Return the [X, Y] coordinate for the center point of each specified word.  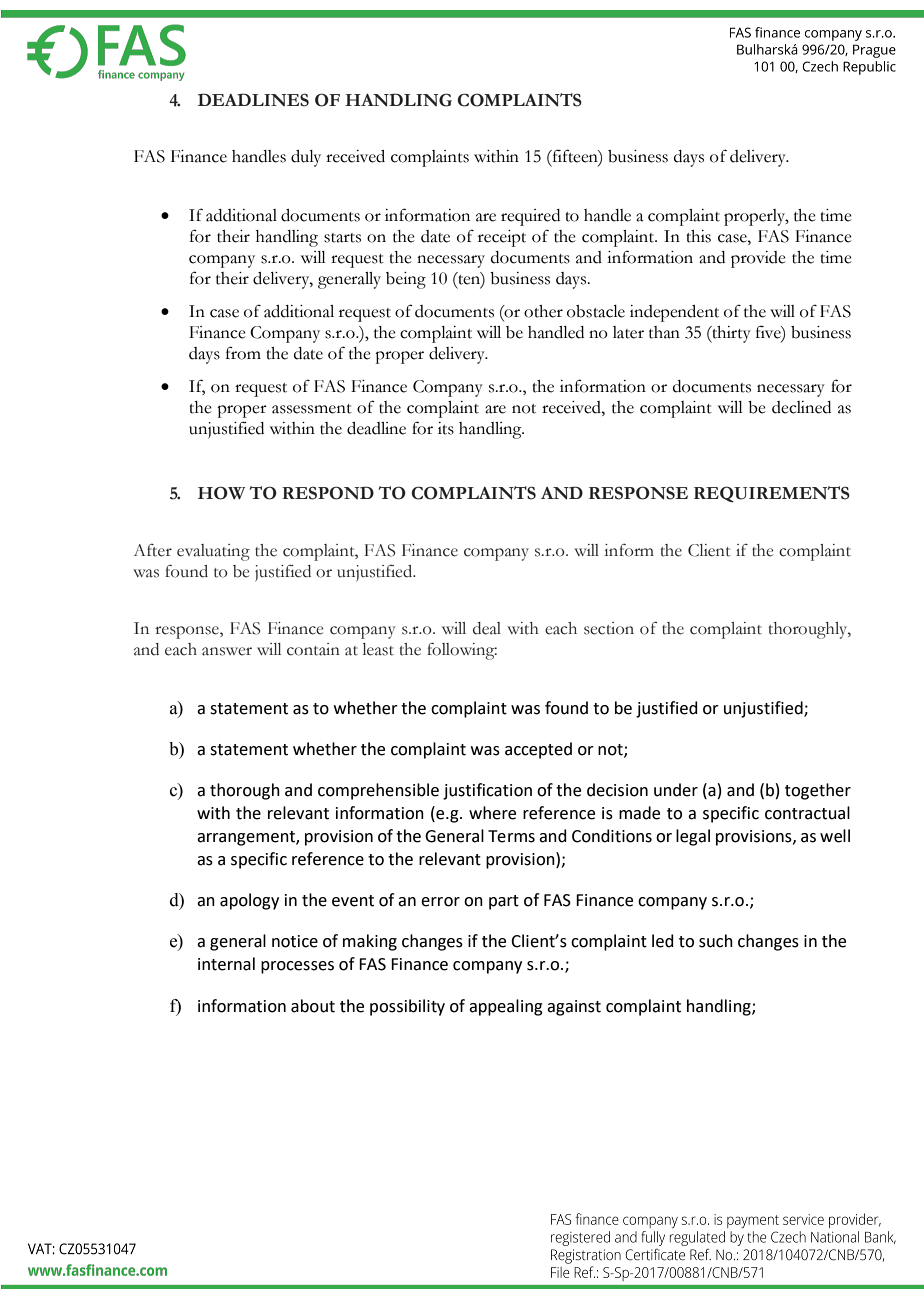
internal [226, 964]
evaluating [213, 552]
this [698, 236]
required [530, 217]
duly [306, 158]
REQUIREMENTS [772, 494]
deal [487, 628]
